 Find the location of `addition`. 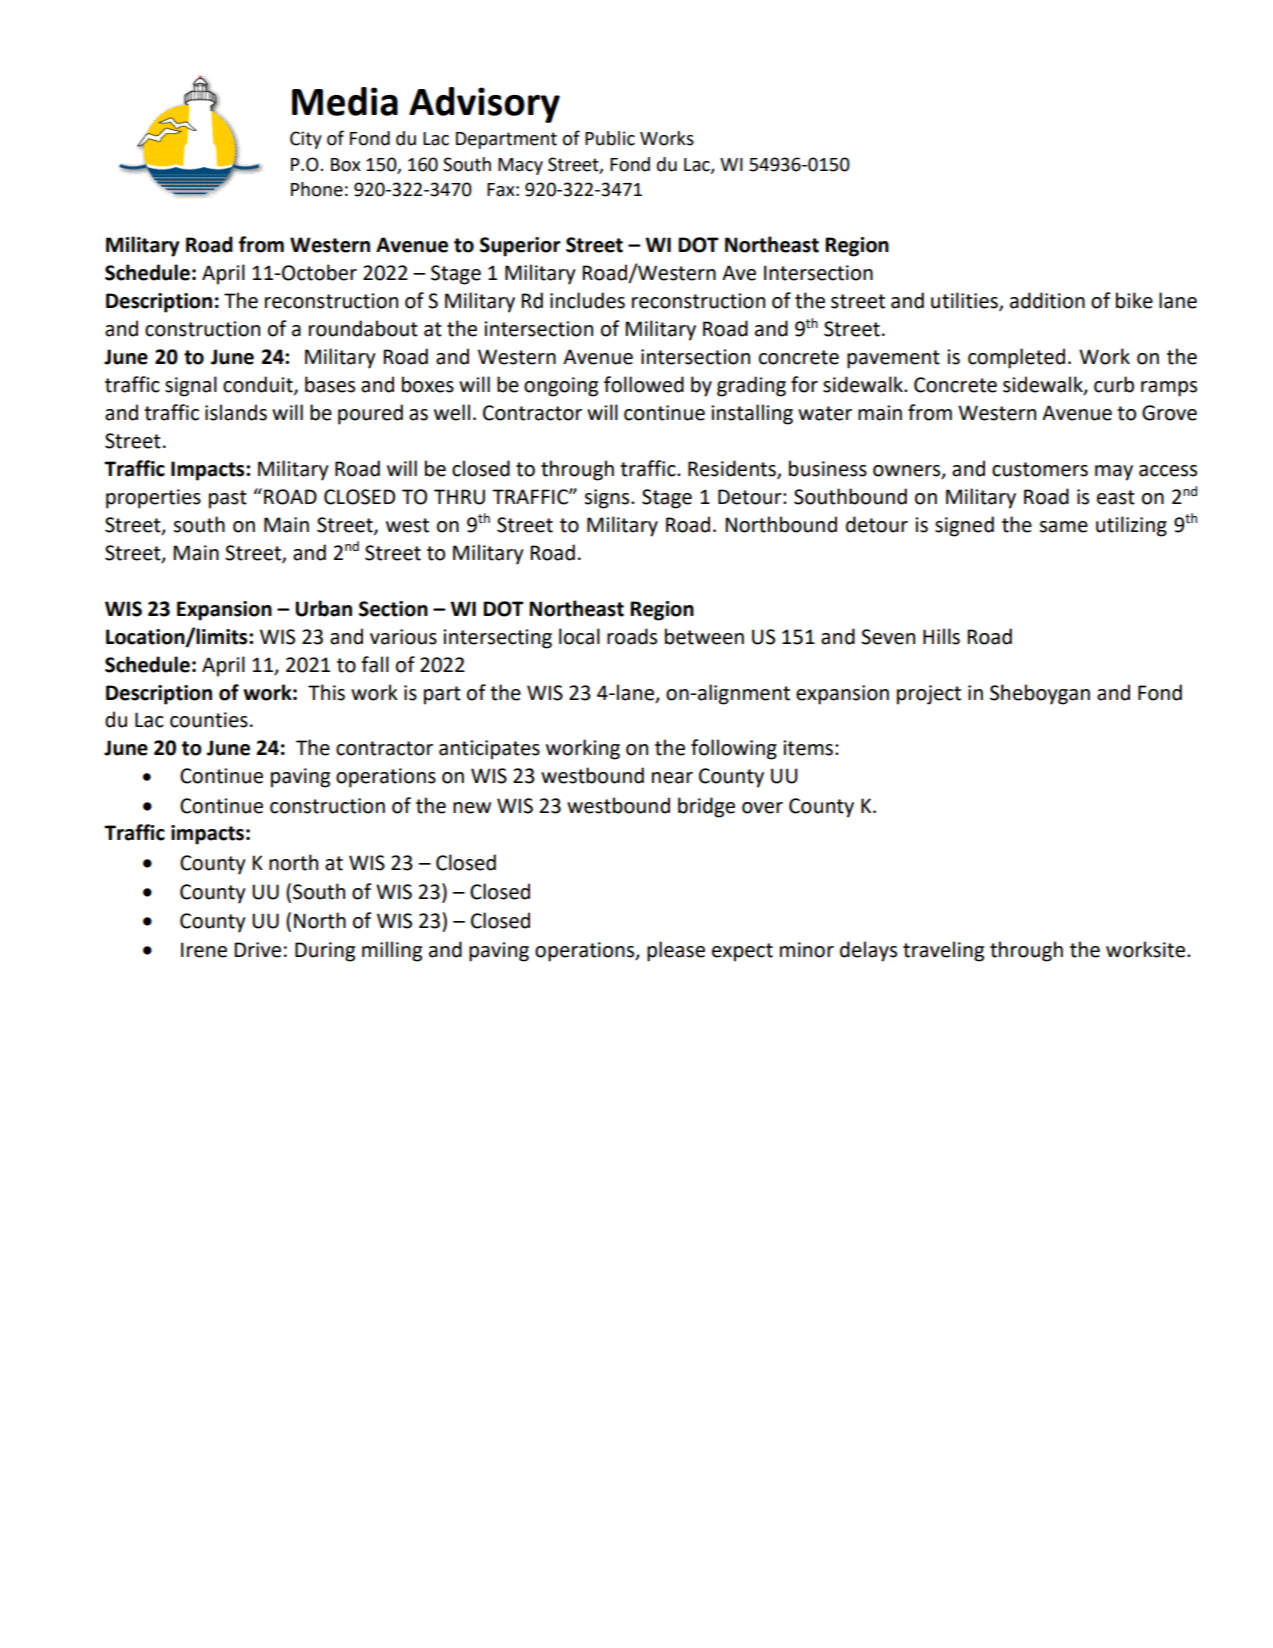

addition is located at coordinates (1047, 300).
